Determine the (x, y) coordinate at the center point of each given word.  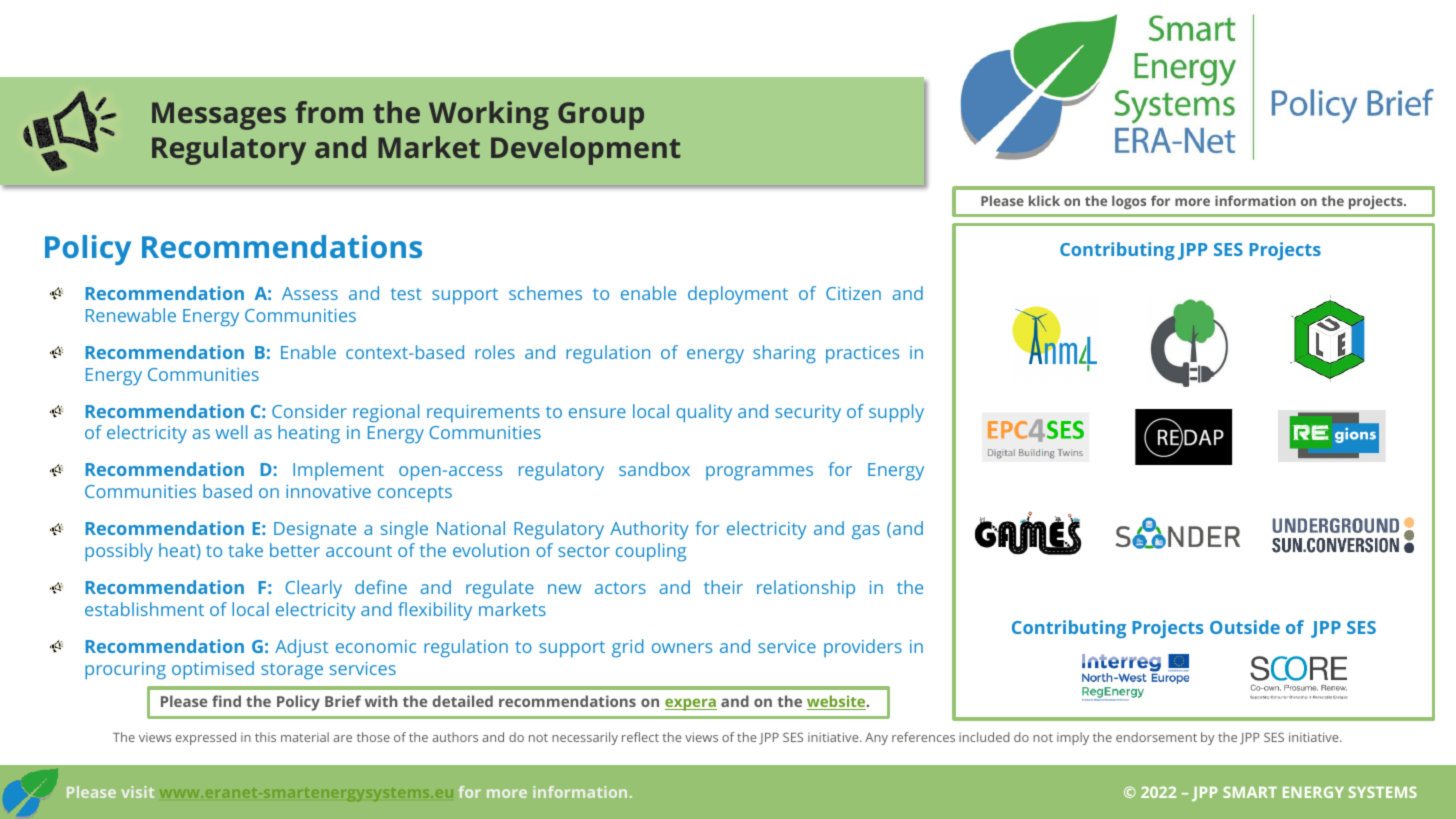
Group (601, 116)
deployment (738, 295)
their (723, 587)
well (231, 432)
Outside (1245, 627)
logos (1129, 202)
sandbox (654, 469)
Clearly (313, 589)
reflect (640, 737)
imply (1073, 738)
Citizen (853, 293)
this (265, 737)
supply (896, 413)
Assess (310, 293)
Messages (219, 116)
